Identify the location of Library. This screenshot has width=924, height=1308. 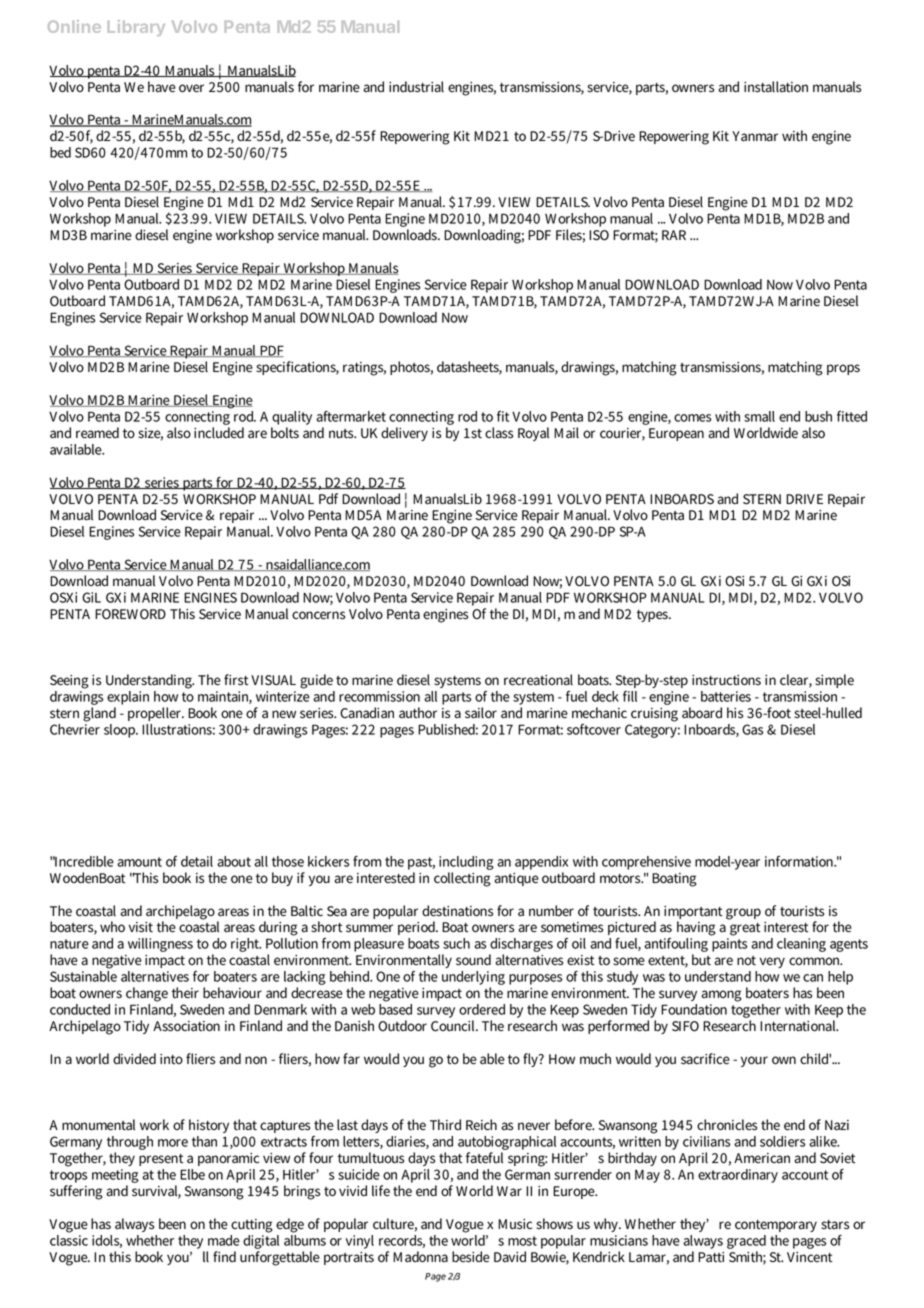
(136, 28).
